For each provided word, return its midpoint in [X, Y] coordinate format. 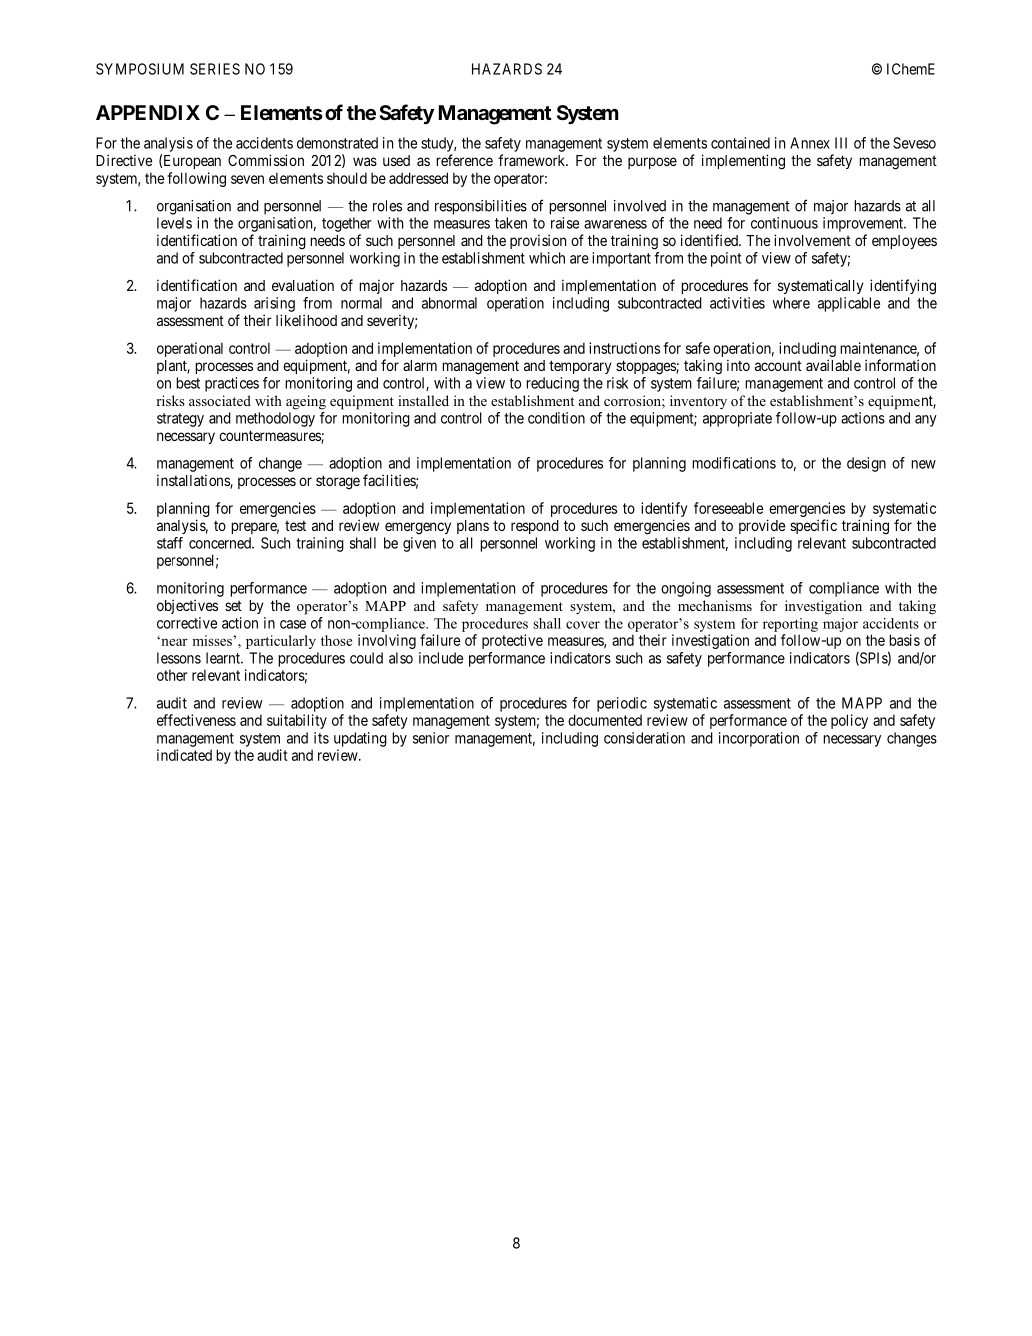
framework [533, 160]
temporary [580, 367]
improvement [864, 224]
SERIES [215, 69]
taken [511, 223]
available [833, 365]
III [841, 143]
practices [232, 384]
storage [338, 482]
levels [174, 223]
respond [535, 527]
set [233, 606]
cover [583, 625]
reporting [790, 625]
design [866, 464]
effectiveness [196, 720]
